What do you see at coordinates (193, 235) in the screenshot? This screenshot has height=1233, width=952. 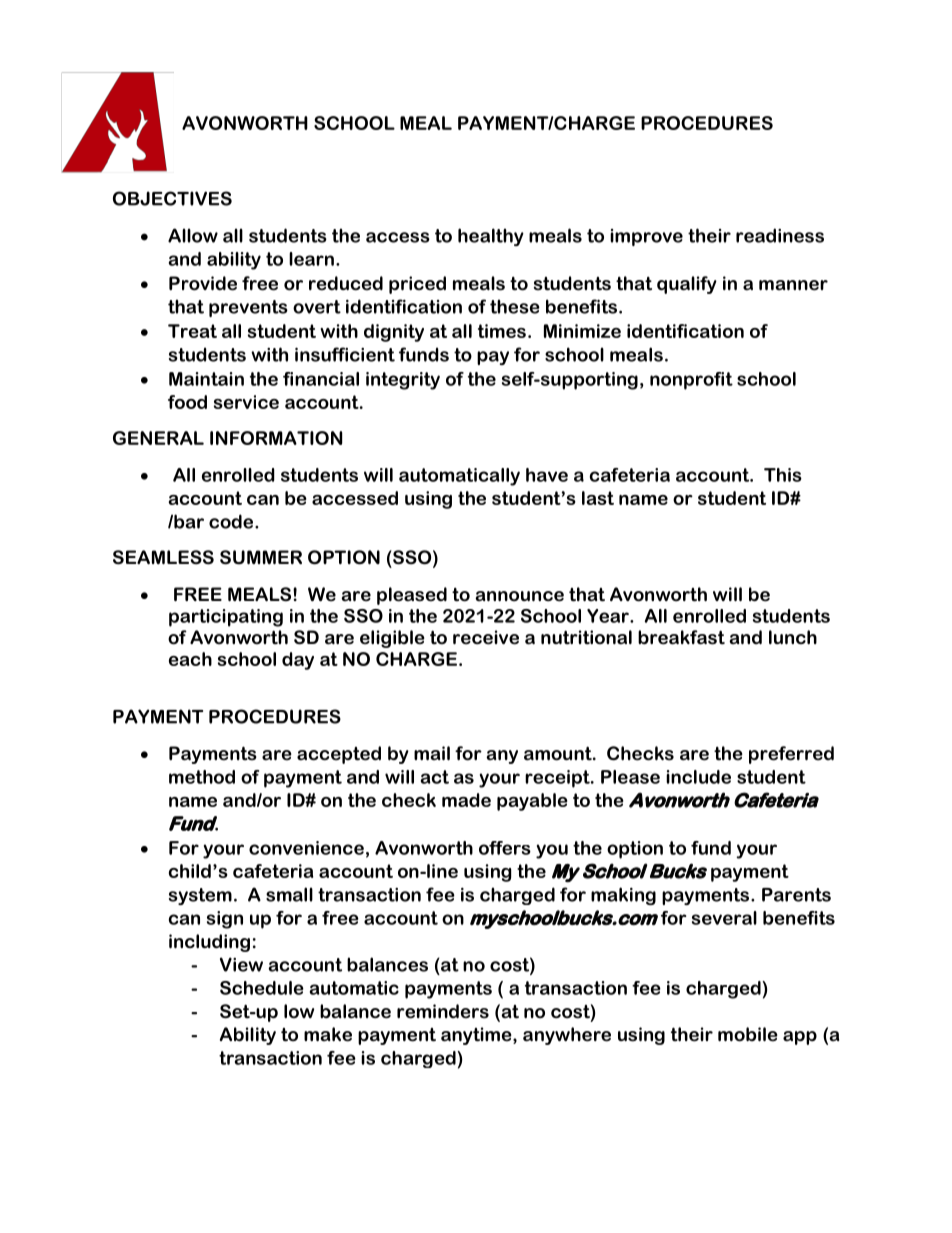 I see `Allow` at bounding box center [193, 235].
